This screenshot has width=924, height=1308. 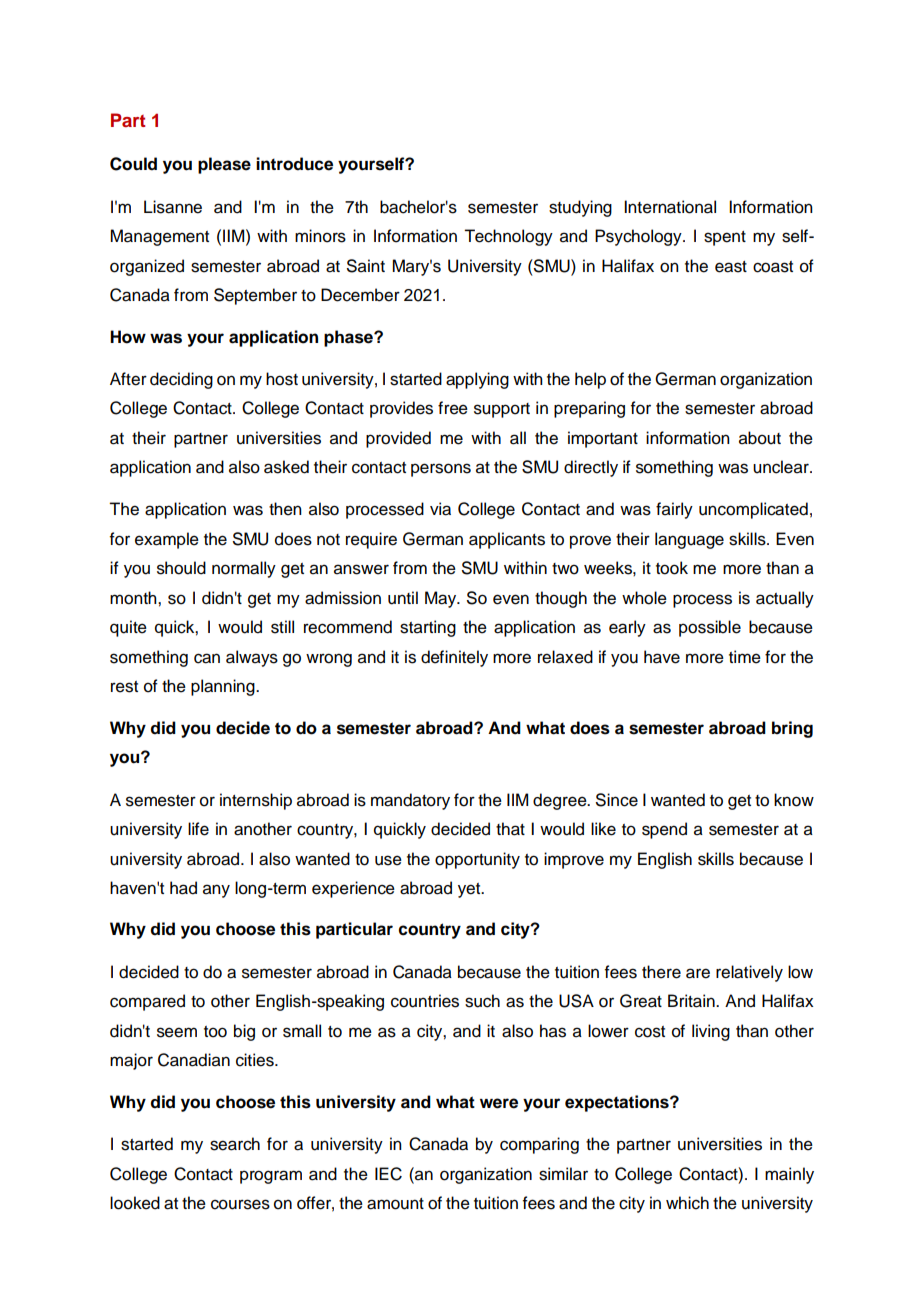 I want to click on International, so click(x=670, y=207).
